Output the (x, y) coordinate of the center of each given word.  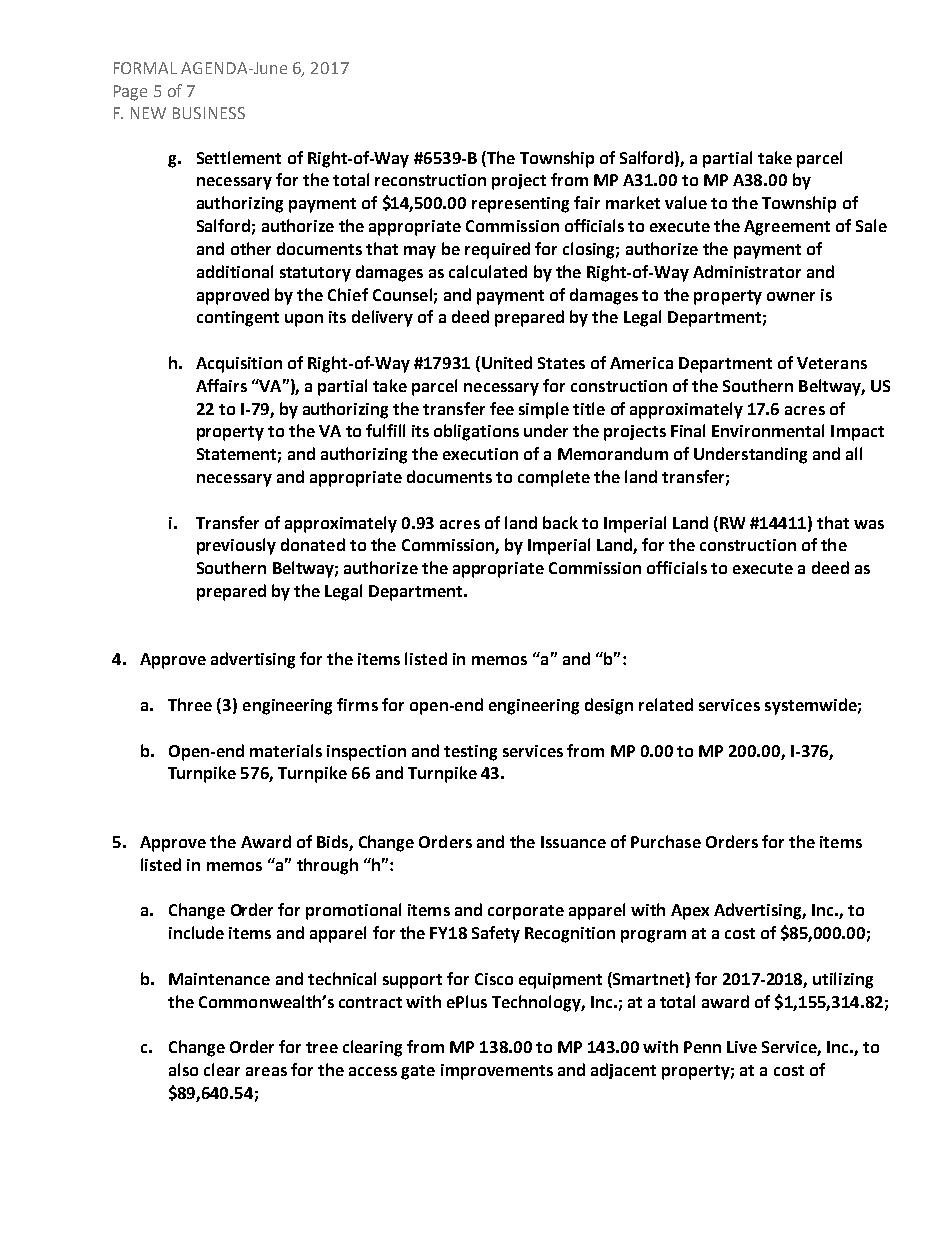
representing (520, 205)
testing (470, 753)
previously (236, 546)
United (507, 362)
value (686, 202)
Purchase (666, 841)
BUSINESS (209, 113)
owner (791, 296)
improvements (497, 1072)
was (869, 524)
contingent (238, 319)
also (183, 1069)
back (560, 522)
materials (286, 750)
